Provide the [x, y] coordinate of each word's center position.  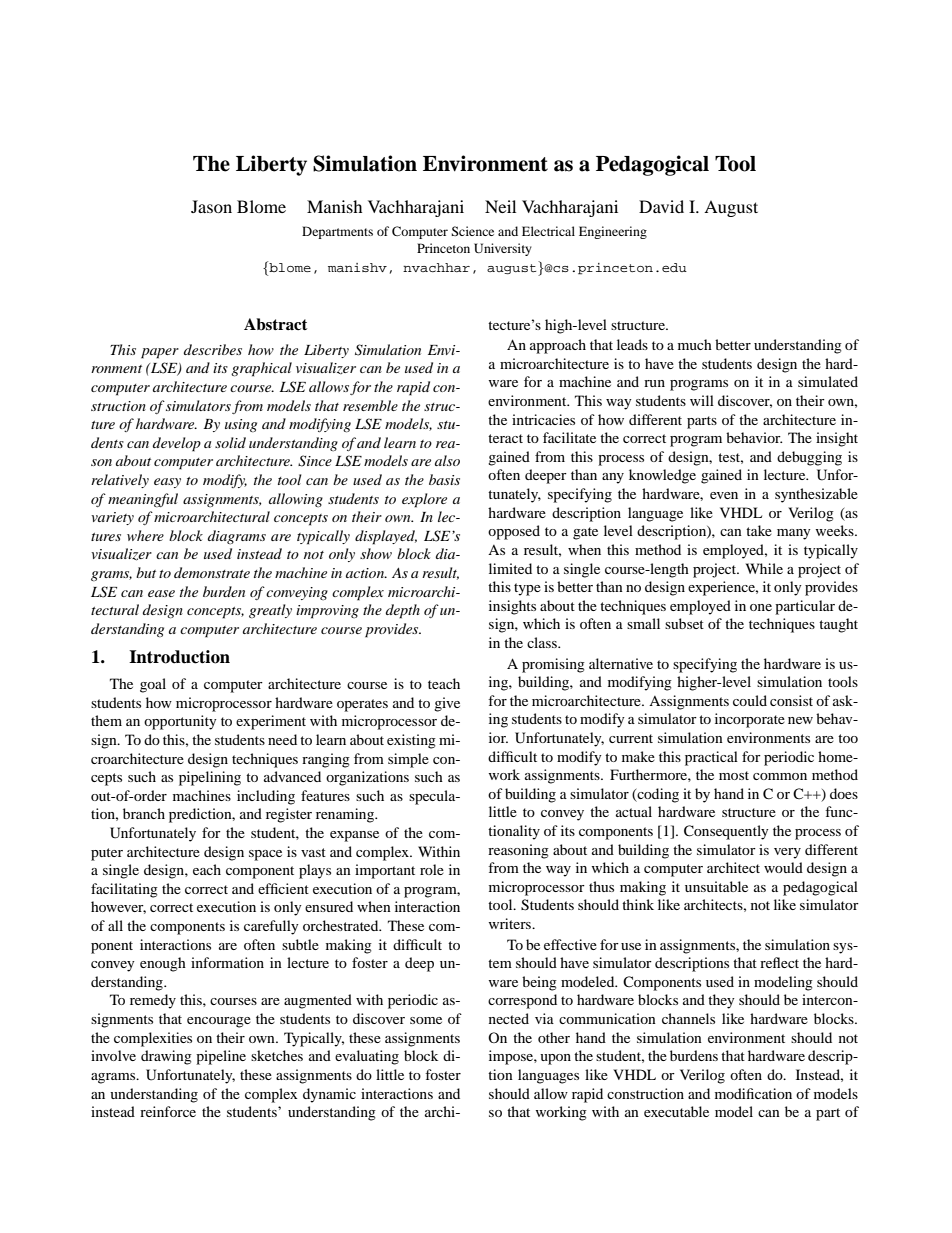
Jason [211, 206]
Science [472, 231]
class [543, 642]
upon [555, 1059]
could [750, 700]
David [661, 206]
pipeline [221, 1057]
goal [153, 685]
